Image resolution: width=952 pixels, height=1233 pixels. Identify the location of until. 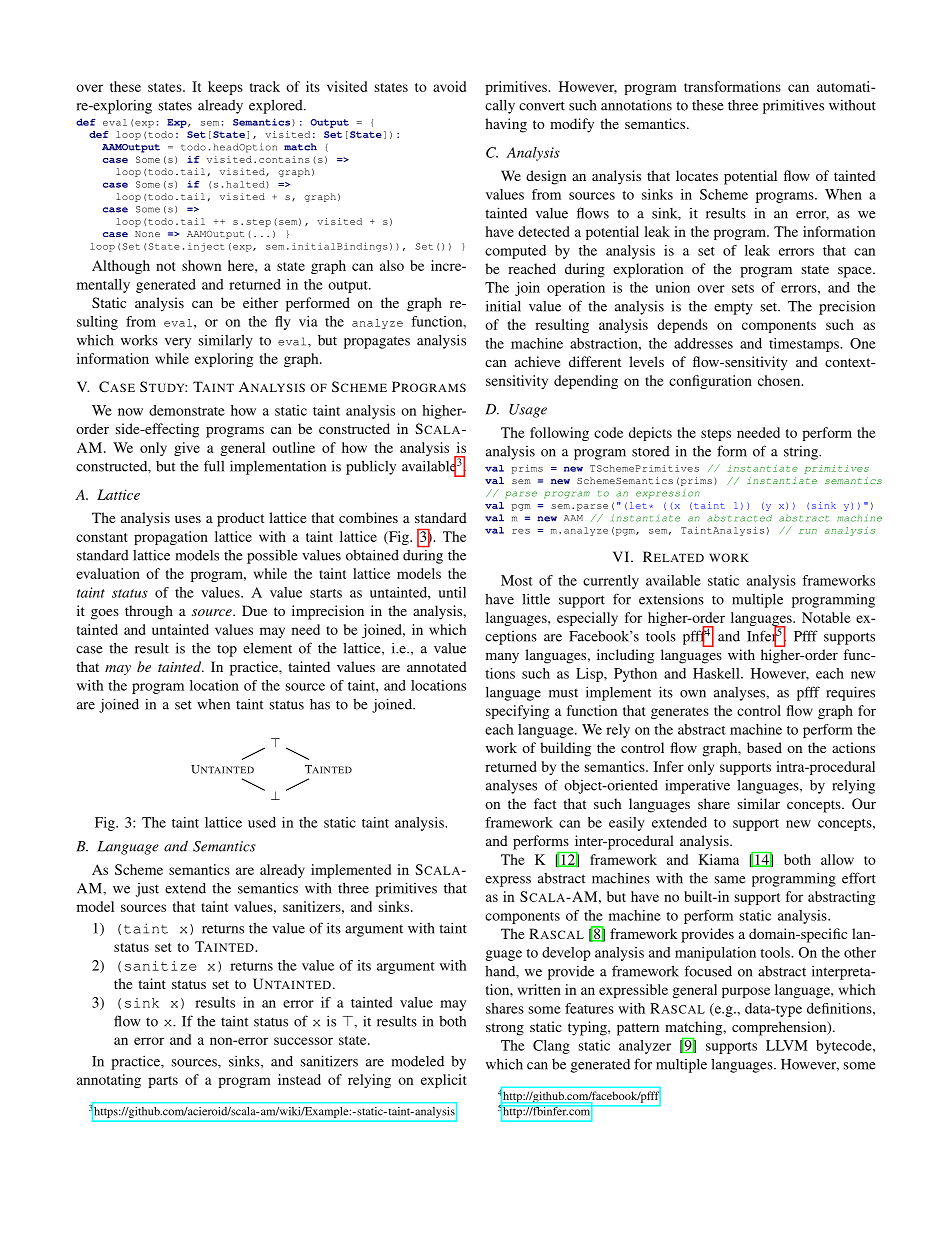
(452, 592).
